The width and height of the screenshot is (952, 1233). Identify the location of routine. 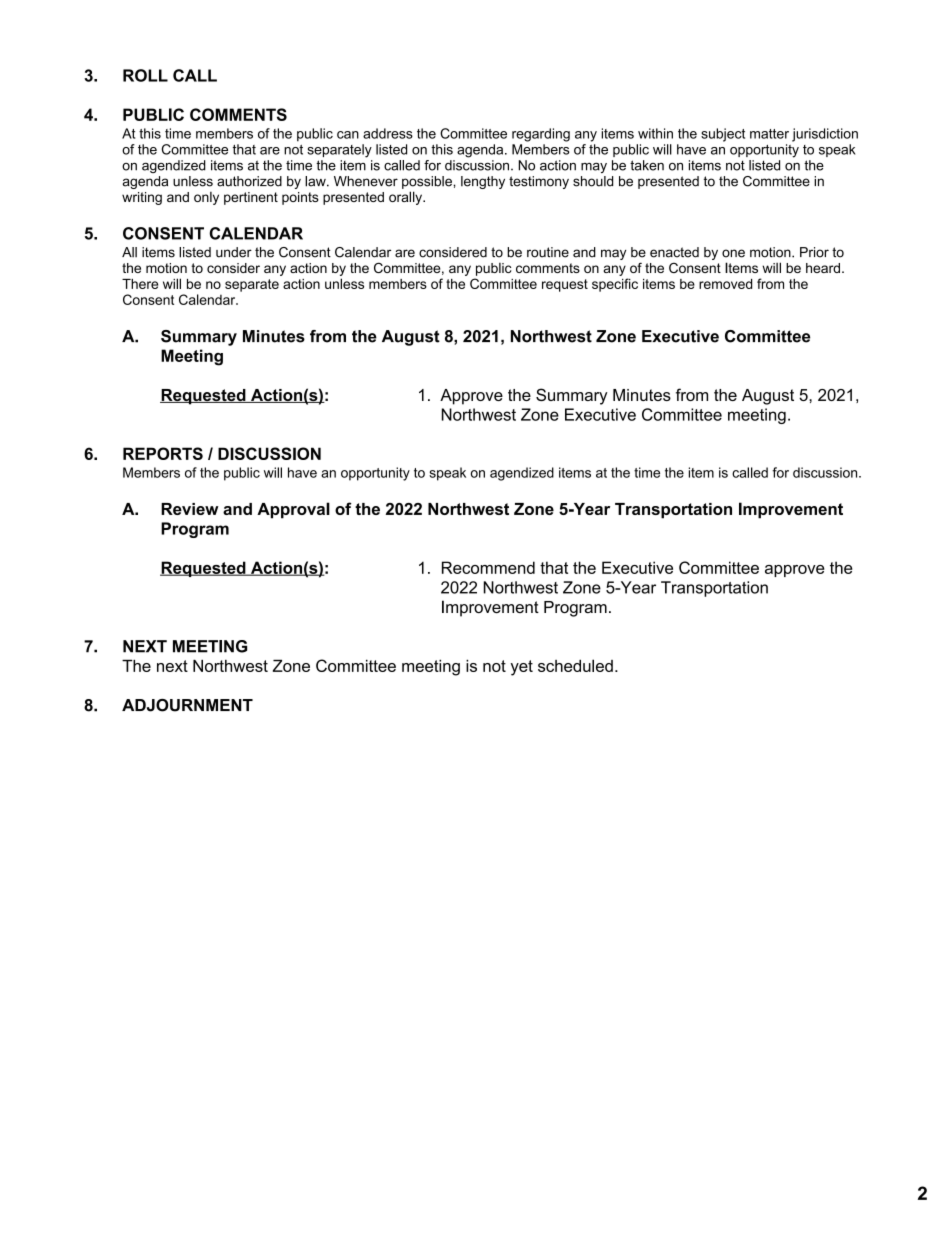
(548, 252).
